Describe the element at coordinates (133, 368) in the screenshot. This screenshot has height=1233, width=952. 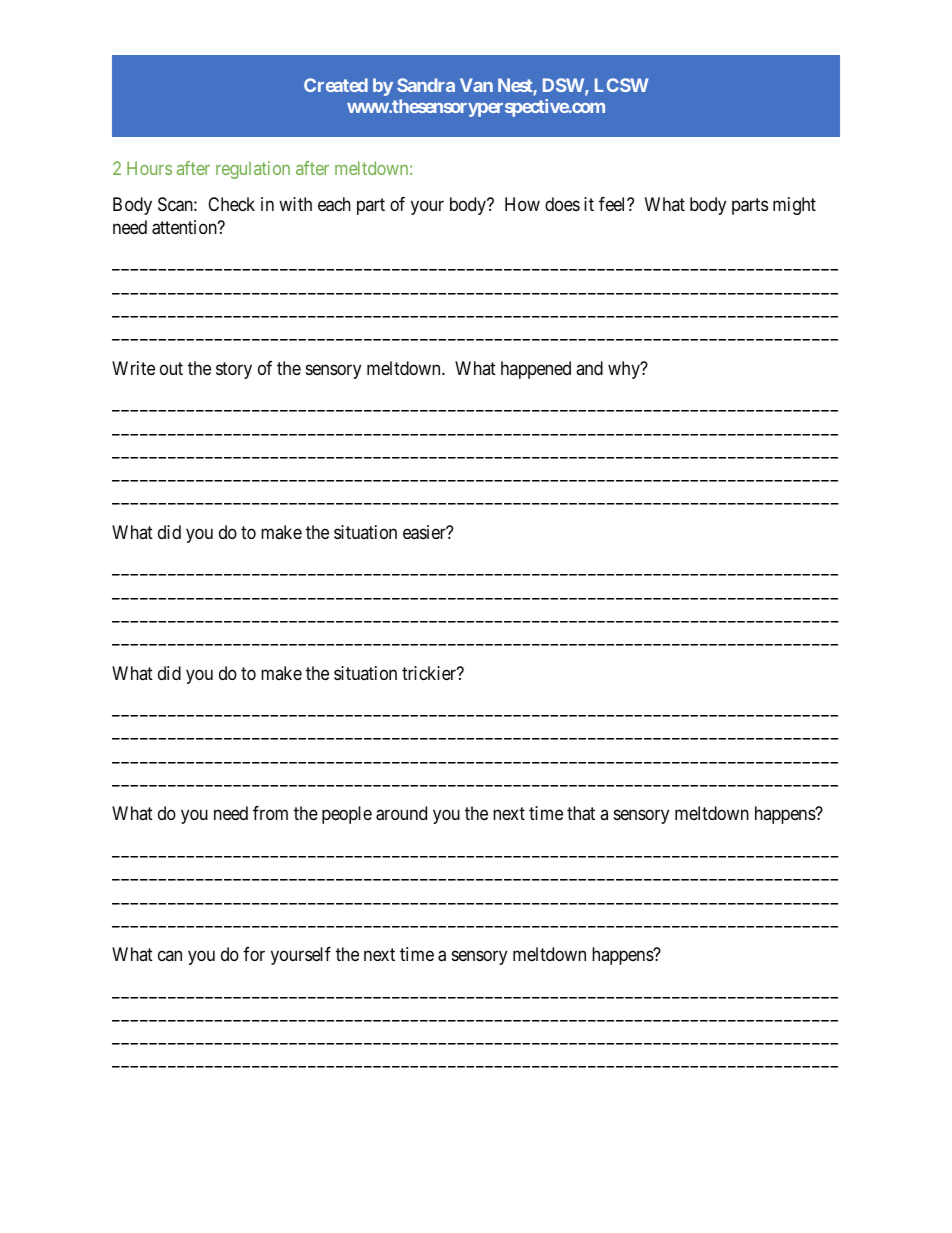
I see `Write` at that location.
